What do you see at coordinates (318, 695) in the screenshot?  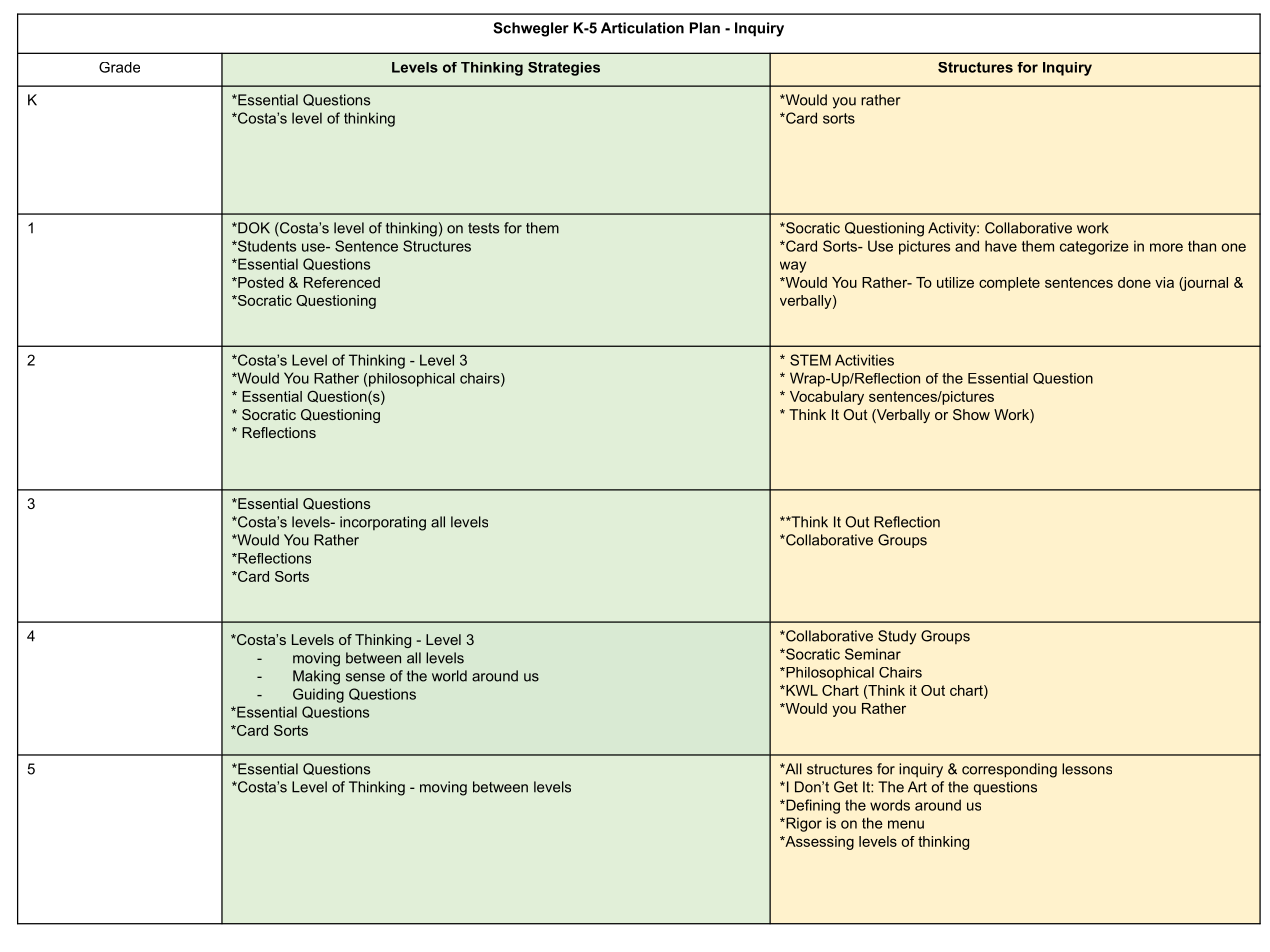 I see `Guiding` at bounding box center [318, 695].
